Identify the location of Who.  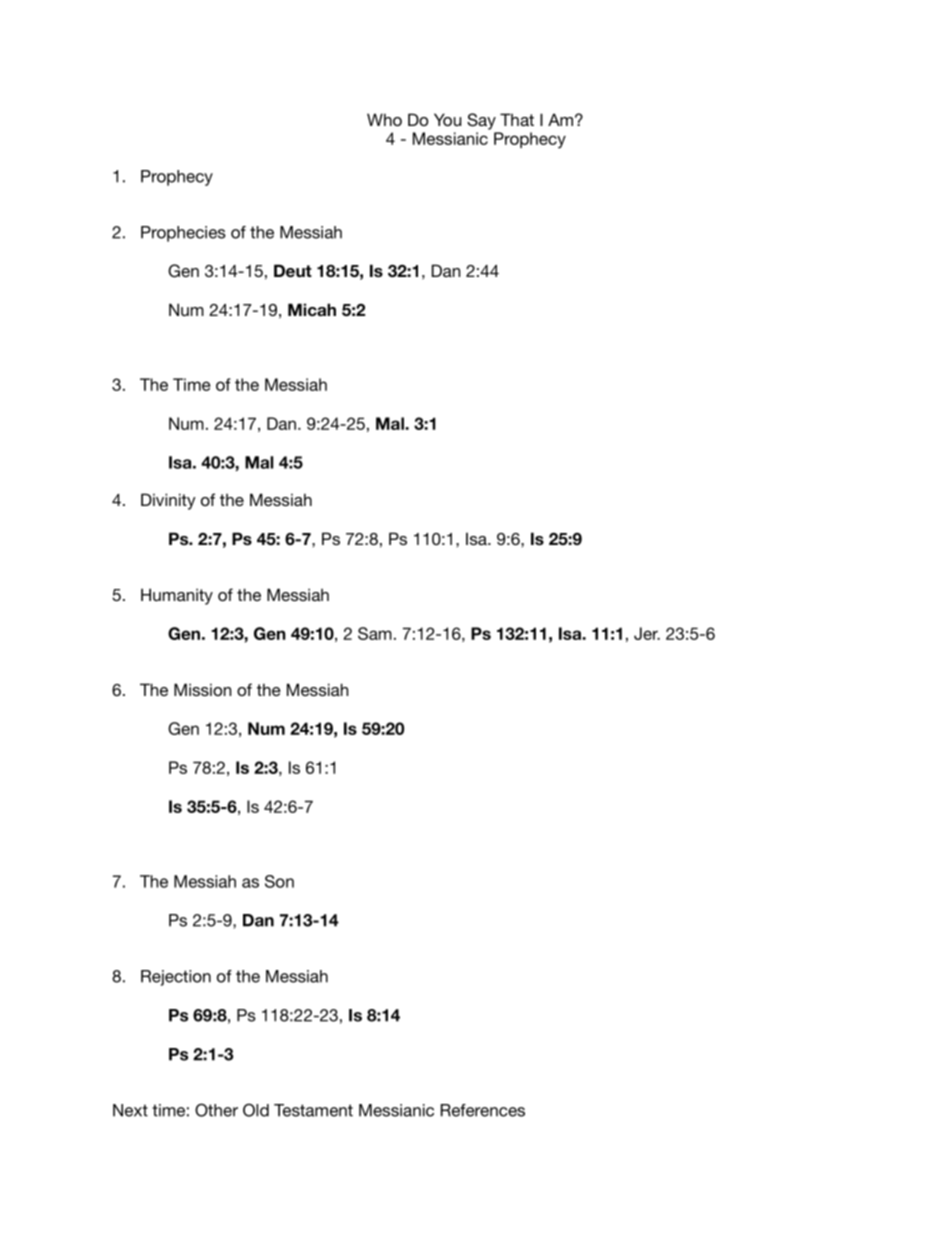
(384, 119).
